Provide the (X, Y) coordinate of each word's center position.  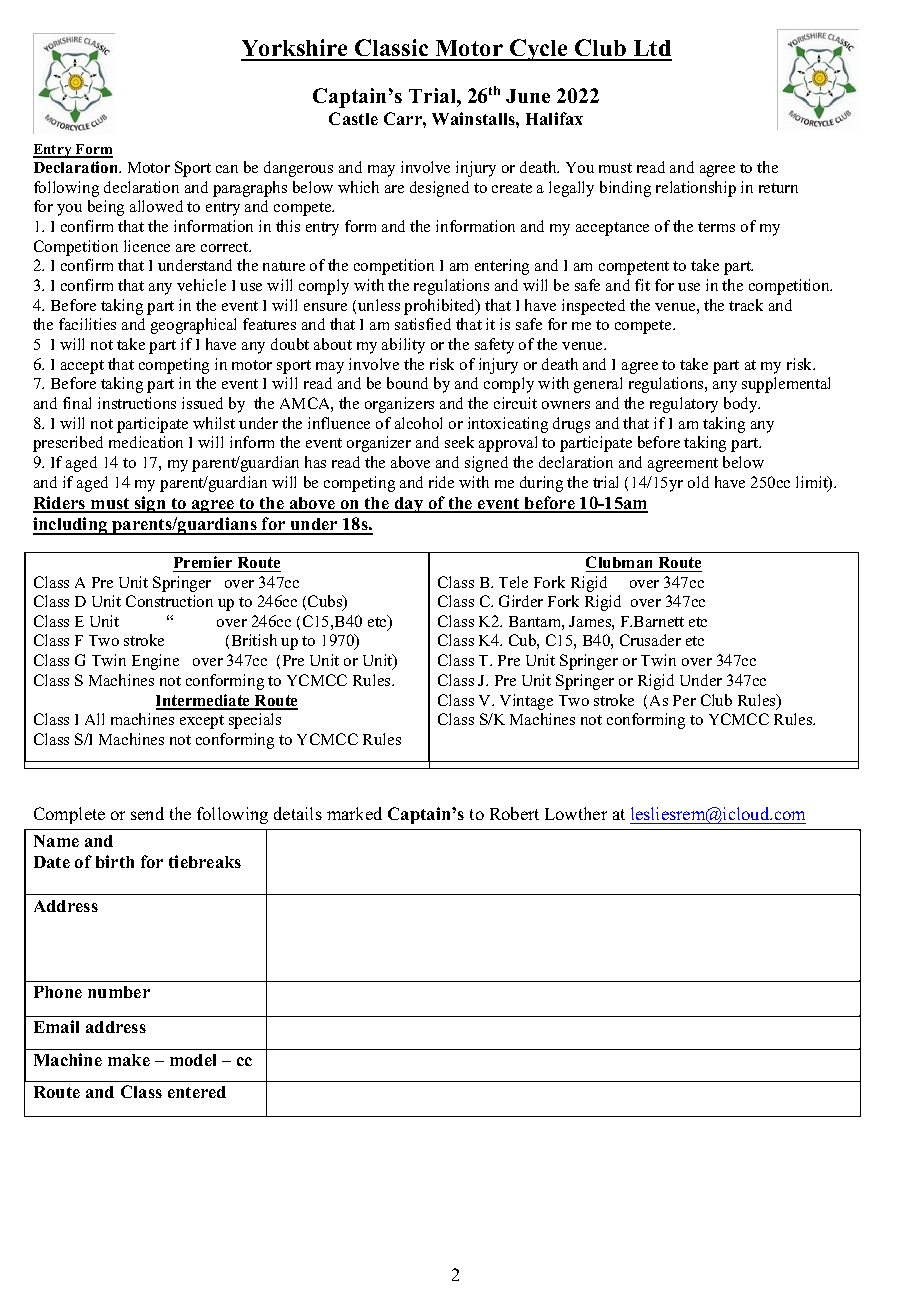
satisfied (423, 324)
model (193, 1060)
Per (684, 700)
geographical (193, 326)
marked (354, 813)
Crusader (650, 640)
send (147, 813)
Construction (169, 601)
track (746, 305)
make (129, 1060)
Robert (514, 813)
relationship (696, 189)
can (227, 169)
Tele (513, 582)
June (528, 96)
